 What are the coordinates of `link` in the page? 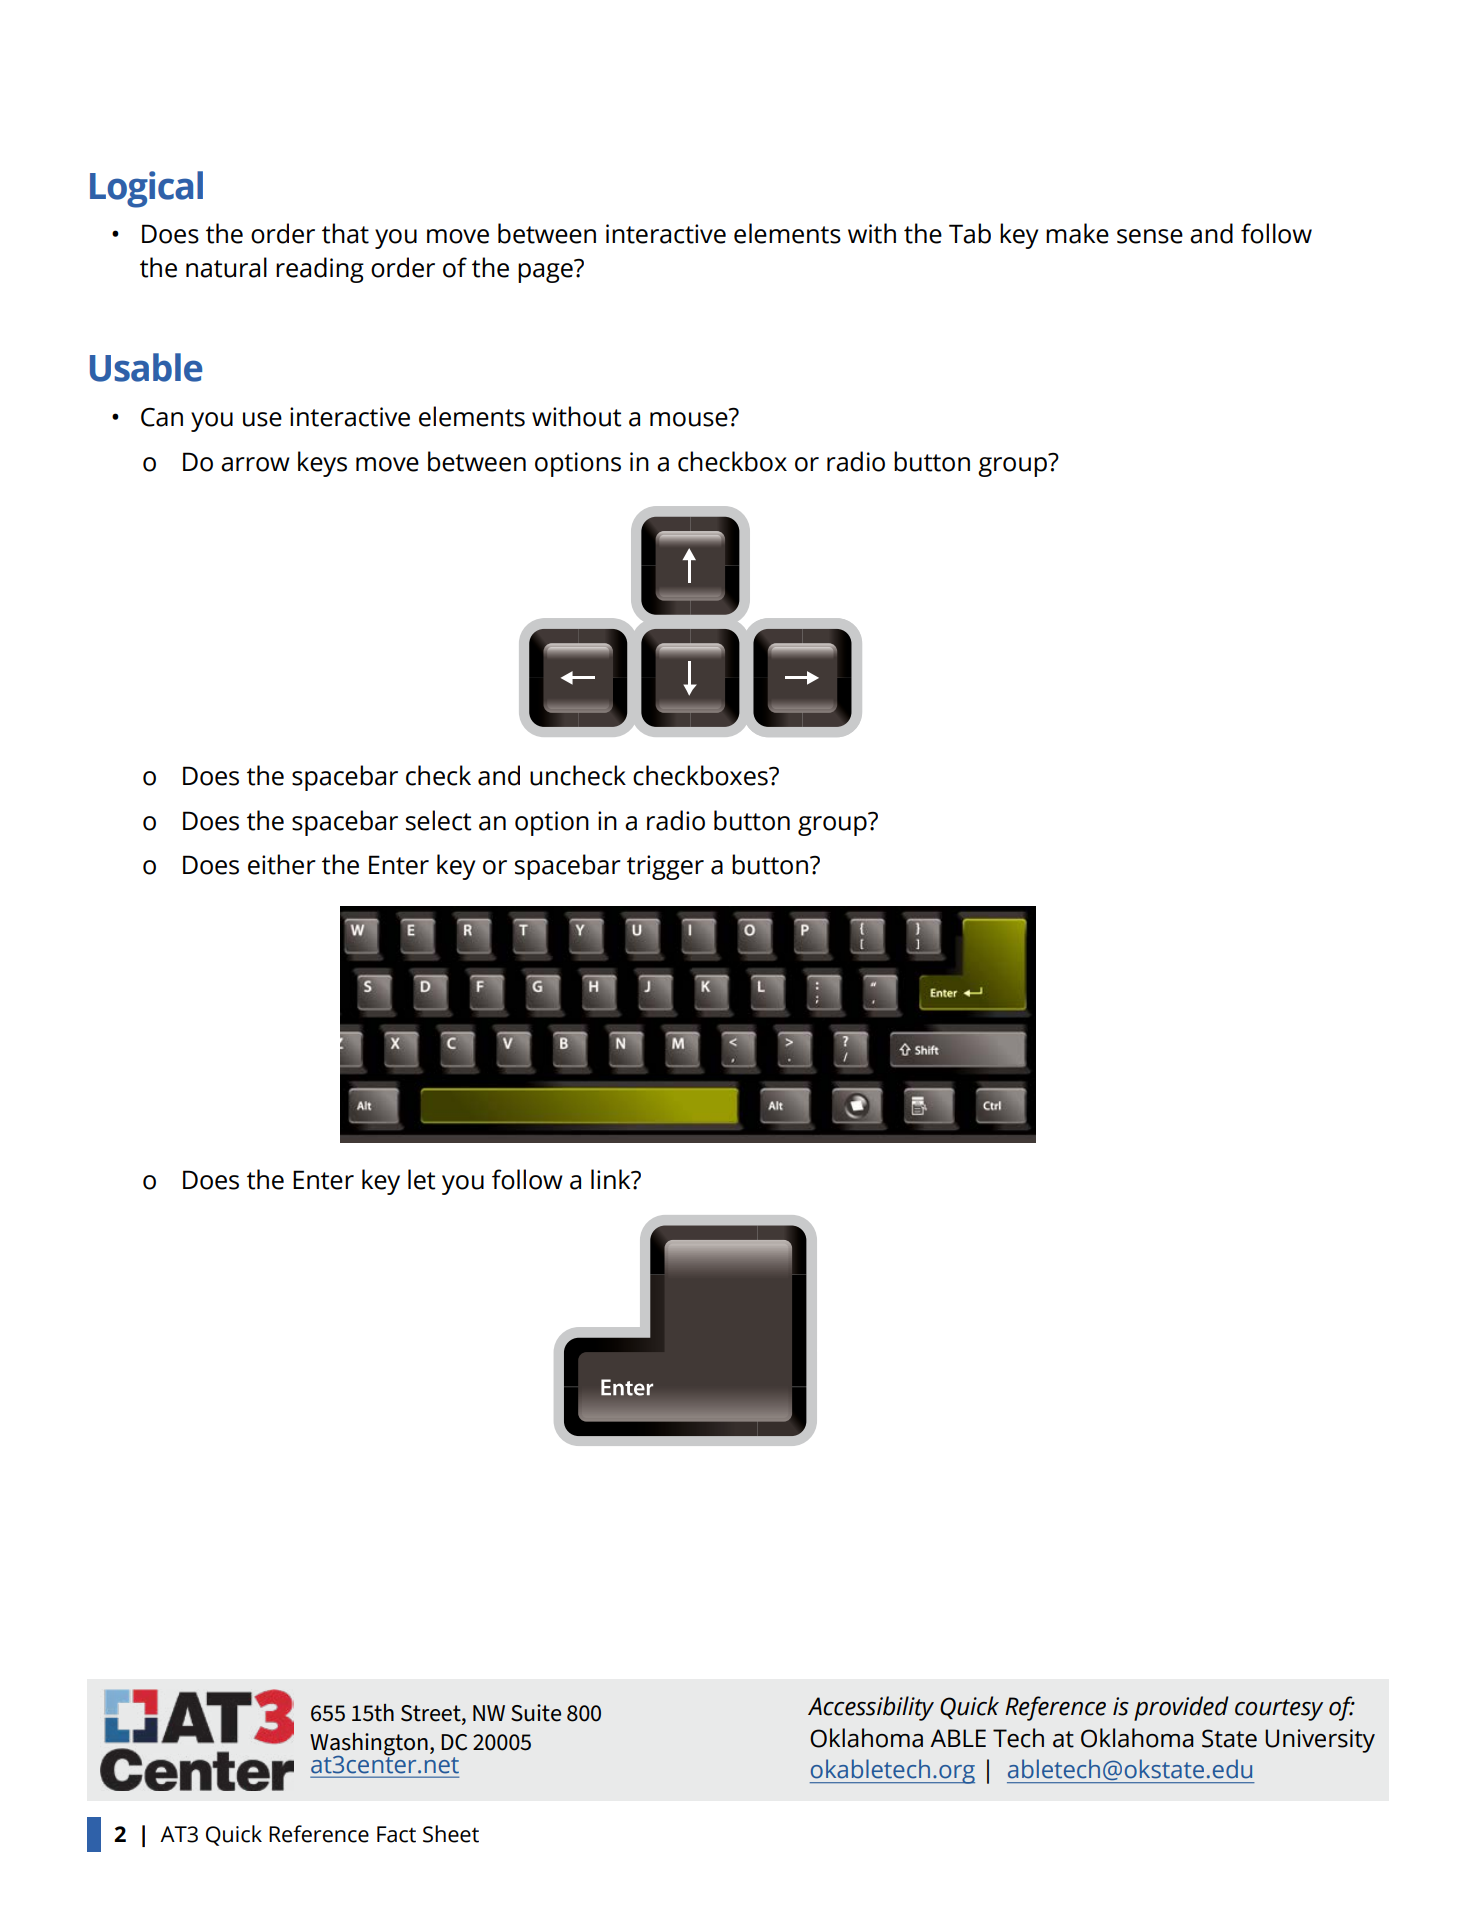 It's located at (612, 1179).
